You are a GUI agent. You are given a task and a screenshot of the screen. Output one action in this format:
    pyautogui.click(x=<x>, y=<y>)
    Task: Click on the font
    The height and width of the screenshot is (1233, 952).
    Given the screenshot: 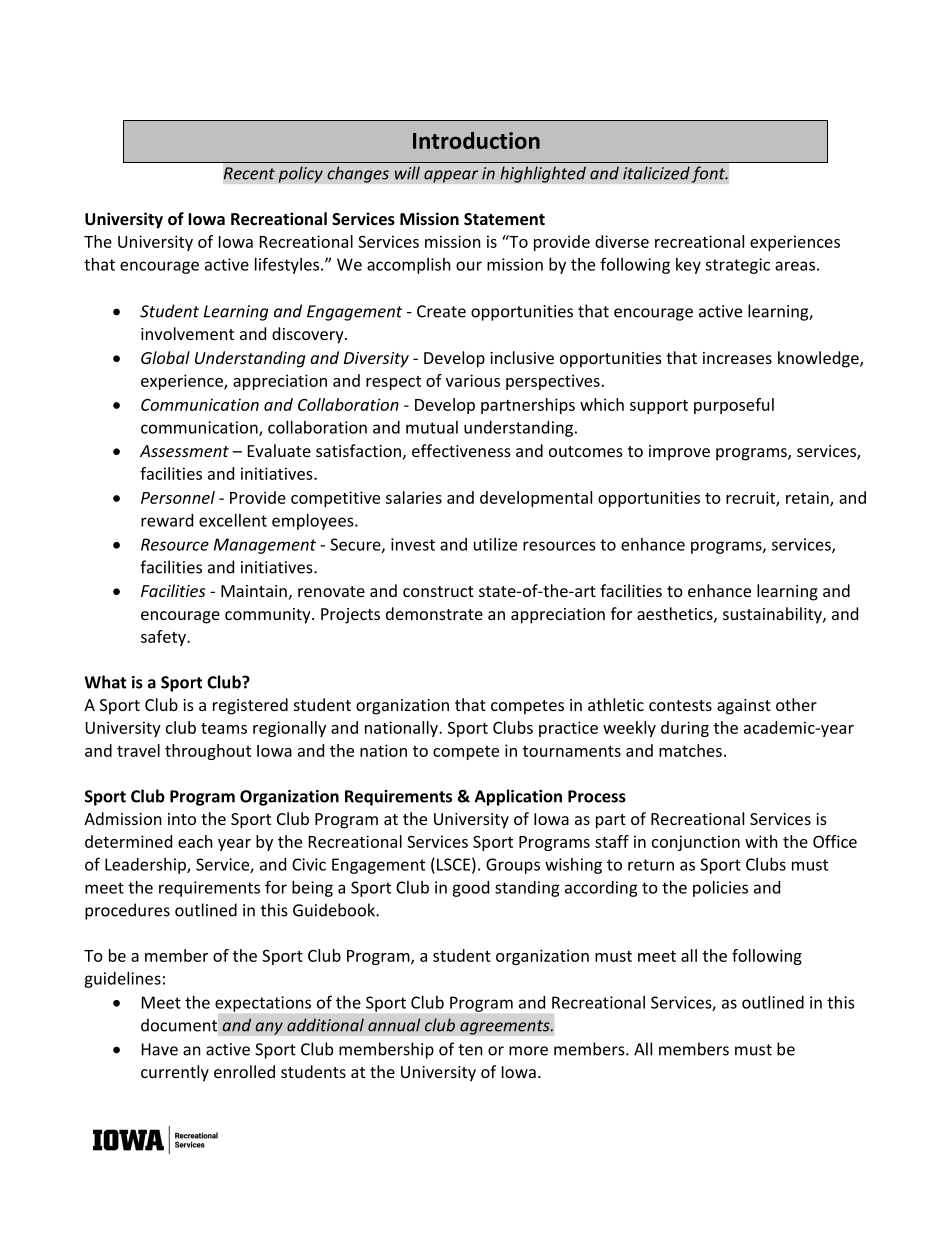 What is the action you would take?
    pyautogui.click(x=709, y=174)
